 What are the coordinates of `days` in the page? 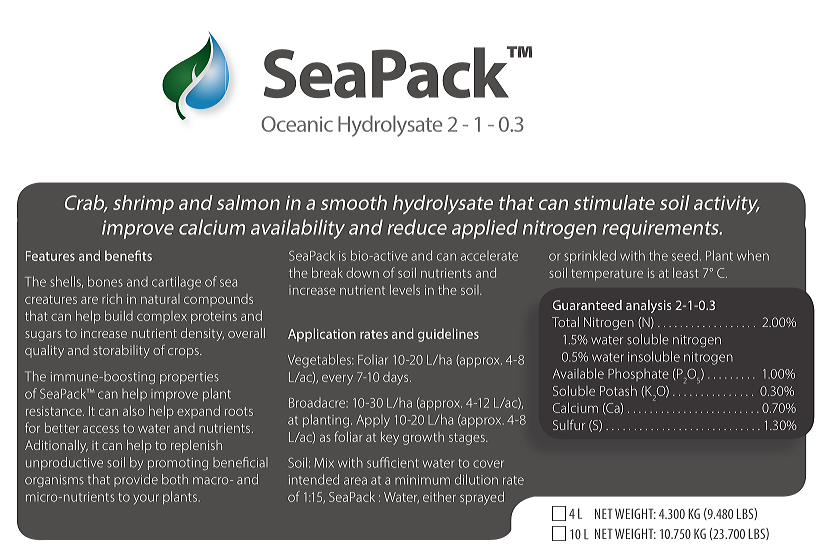 It's located at (397, 378).
